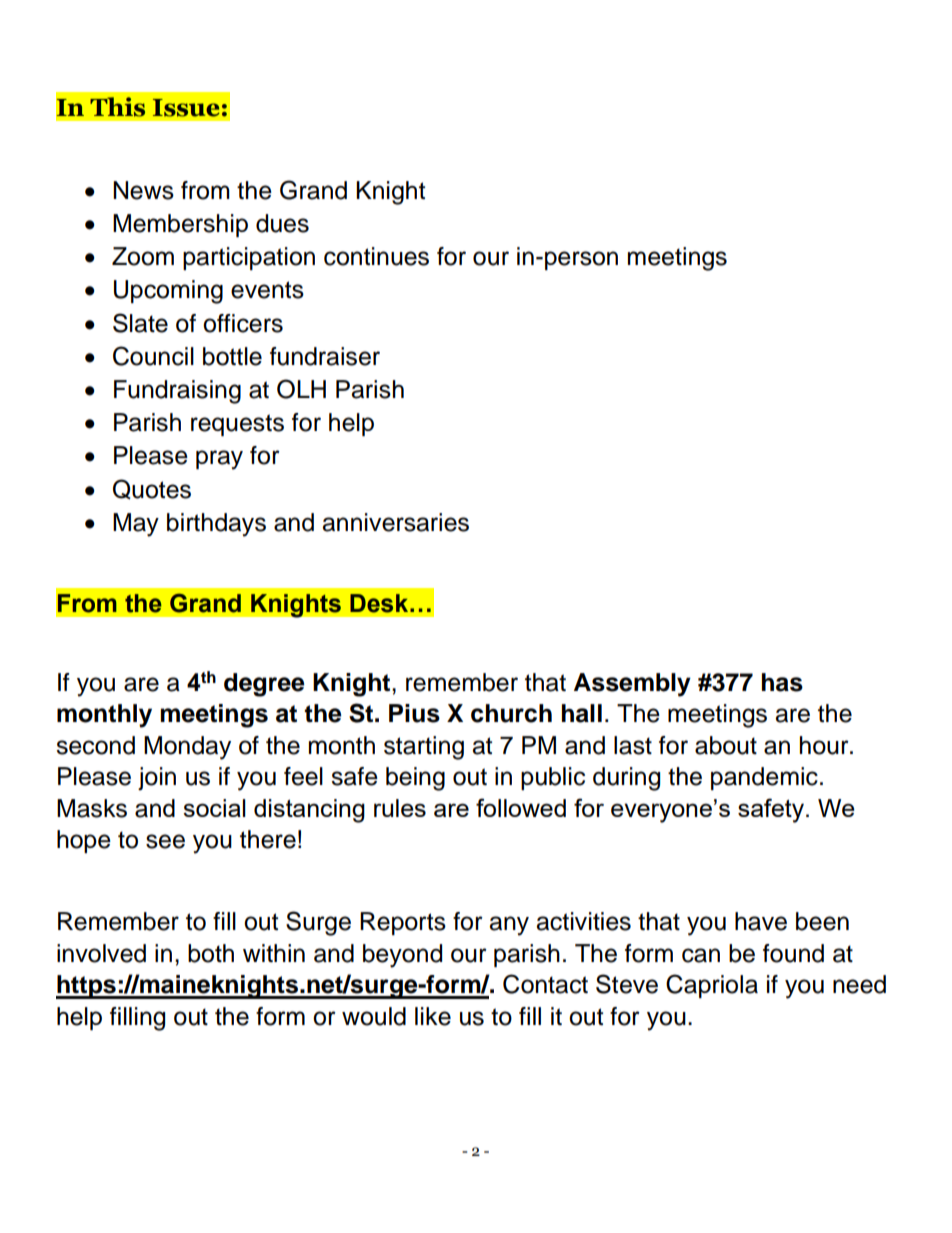 The height and width of the screenshot is (1233, 952). I want to click on both, so click(211, 953).
